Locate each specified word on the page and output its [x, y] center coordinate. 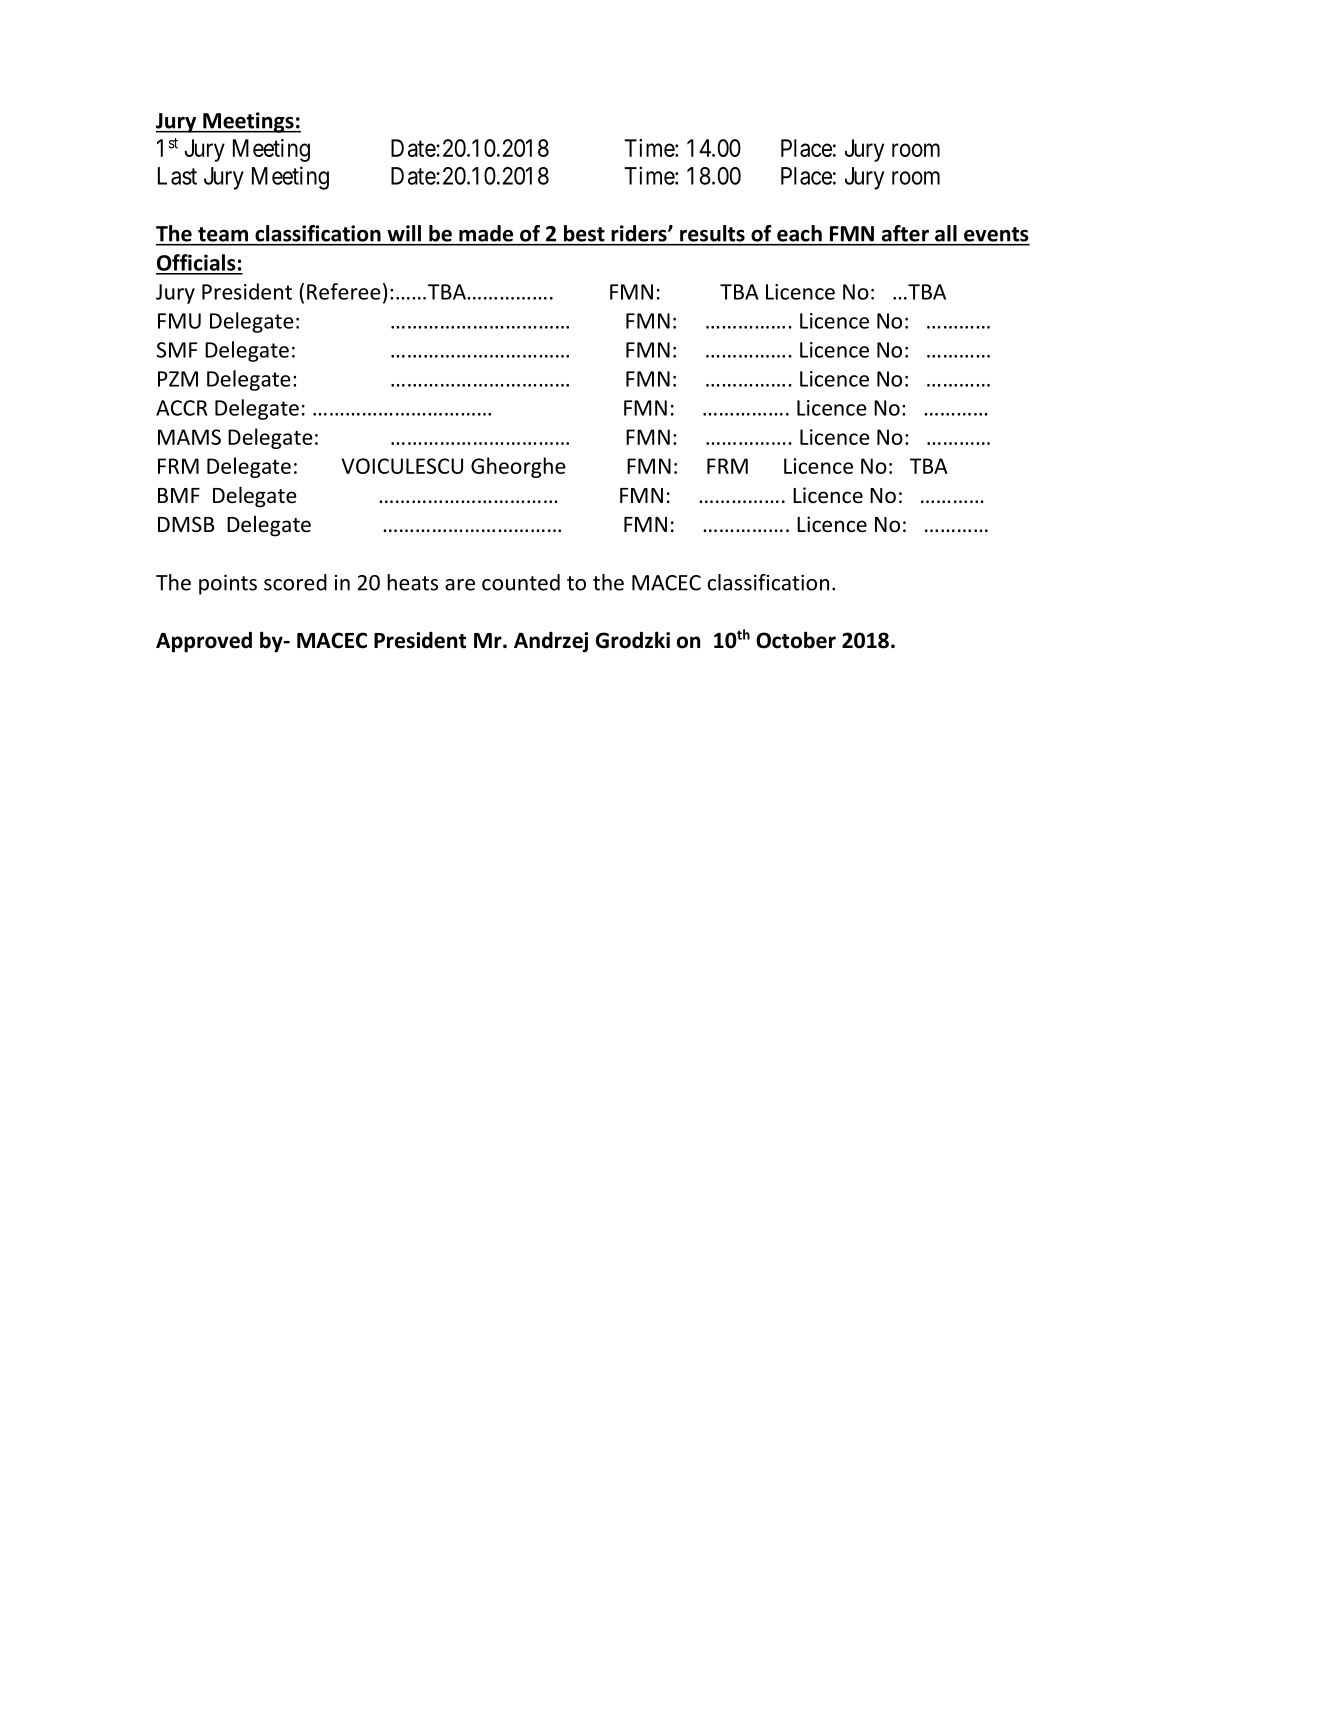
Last [177, 176]
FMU [179, 321]
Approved [204, 642]
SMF [177, 350]
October [796, 640]
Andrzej [551, 642]
